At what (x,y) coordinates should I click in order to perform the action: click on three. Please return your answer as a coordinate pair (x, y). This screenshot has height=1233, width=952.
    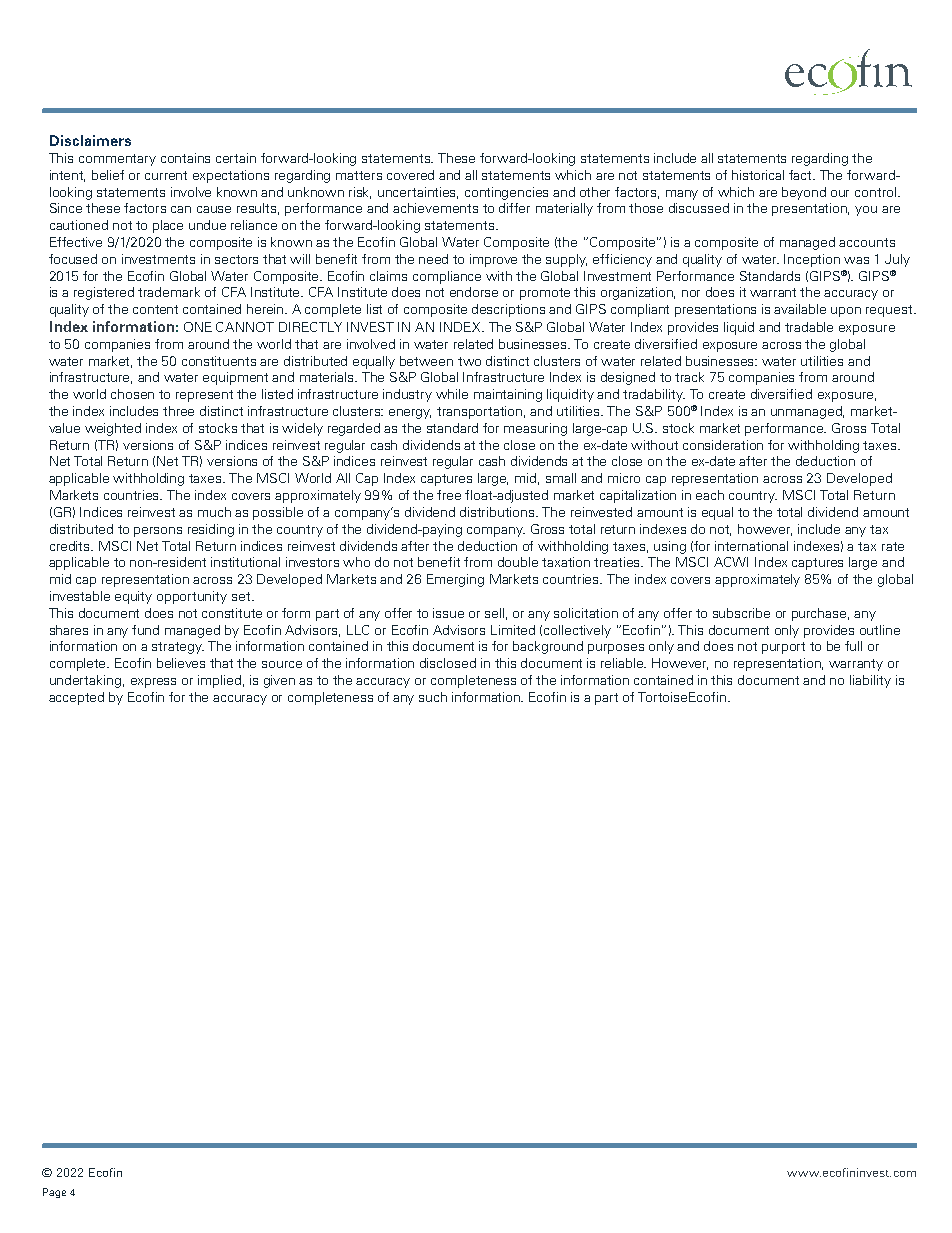
    Looking at the image, I should click on (178, 411).
